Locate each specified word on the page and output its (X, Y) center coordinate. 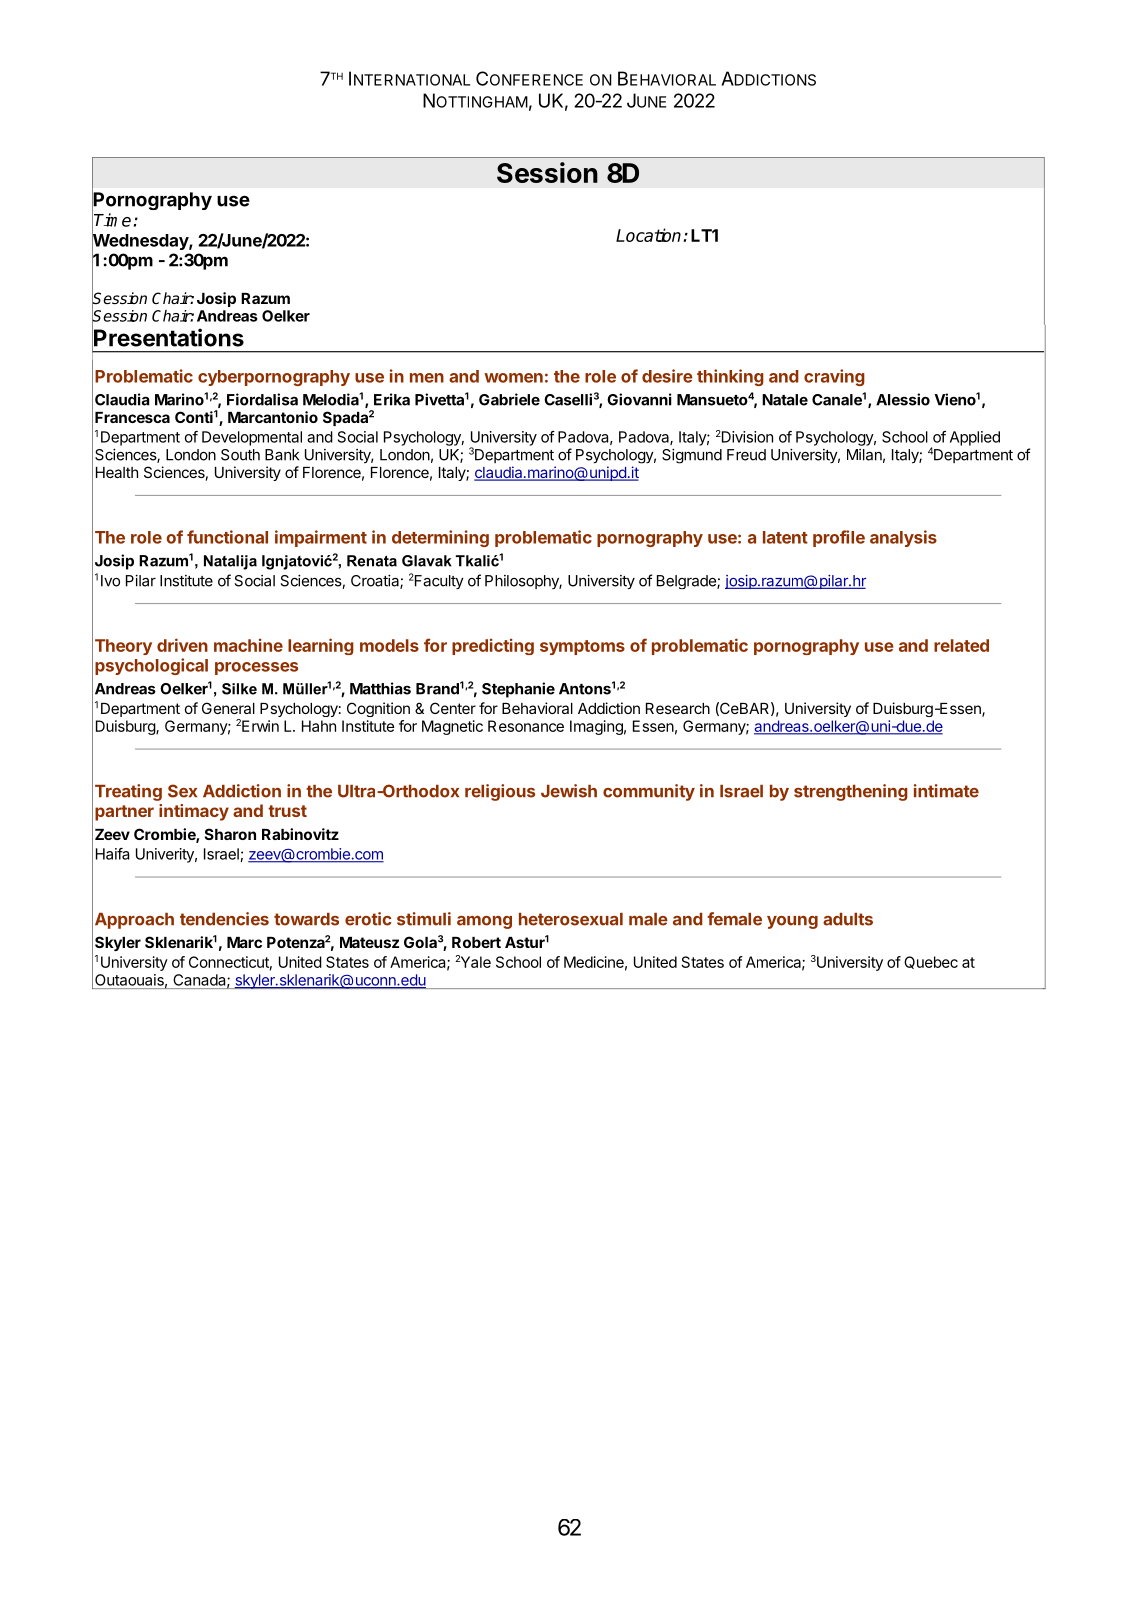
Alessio (903, 399)
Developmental (252, 438)
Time (112, 220)
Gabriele (509, 399)
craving (834, 377)
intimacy (194, 812)
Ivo (110, 581)
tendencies (224, 919)
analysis (903, 538)
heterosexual (571, 919)
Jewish (569, 791)
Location (650, 235)
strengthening (851, 792)
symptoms (582, 647)
